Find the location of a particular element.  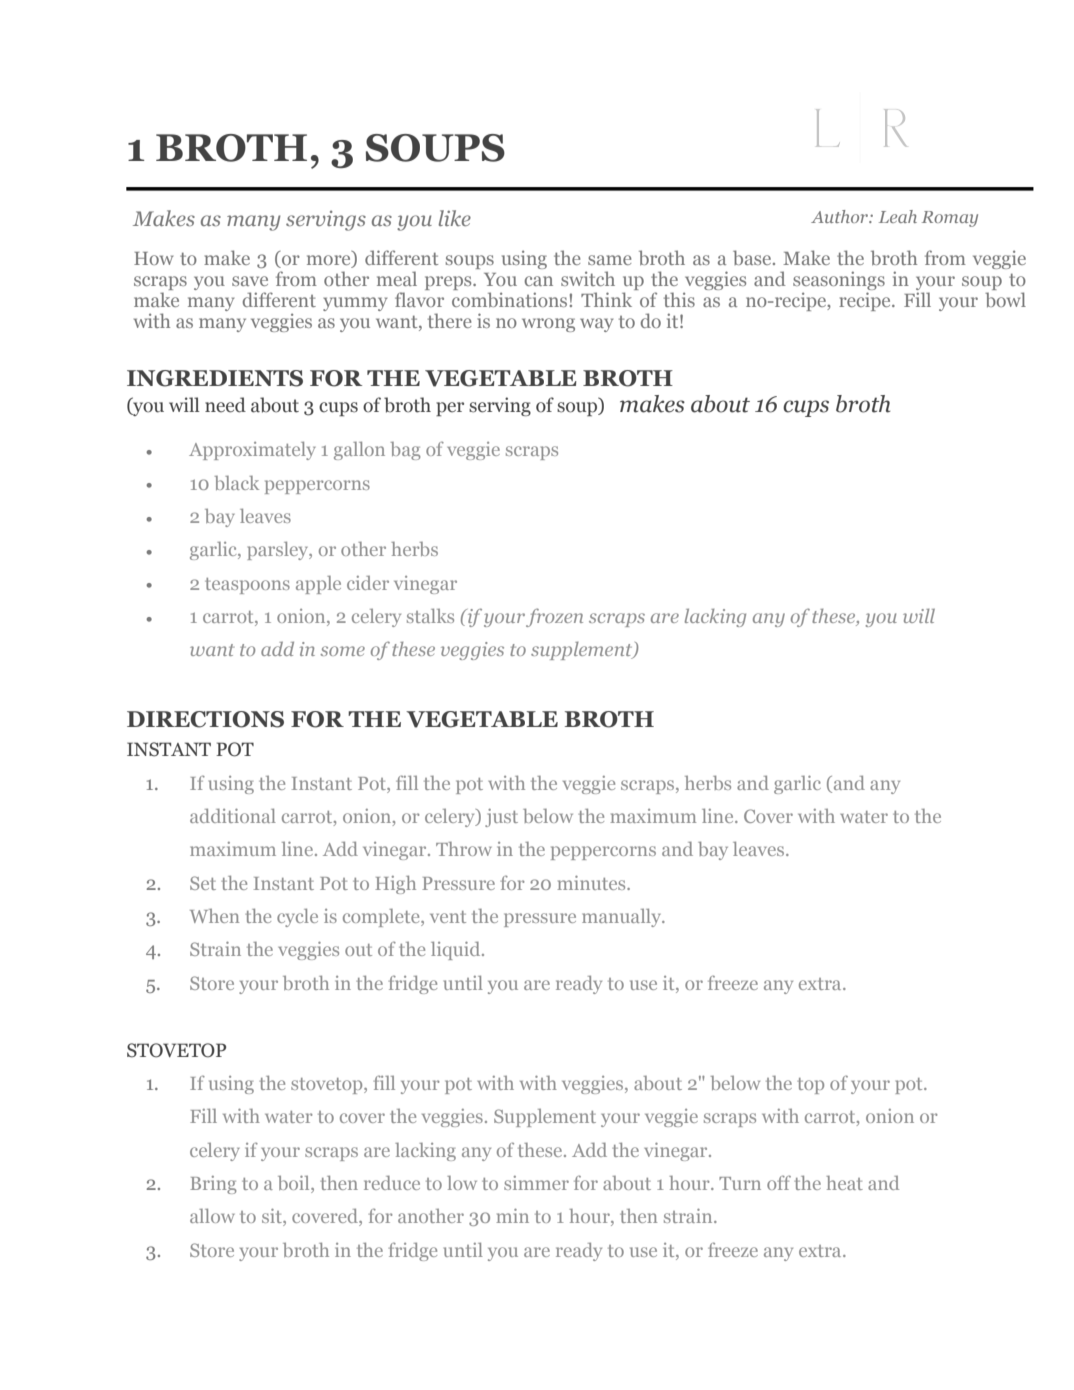

manually is located at coordinates (623, 917).
